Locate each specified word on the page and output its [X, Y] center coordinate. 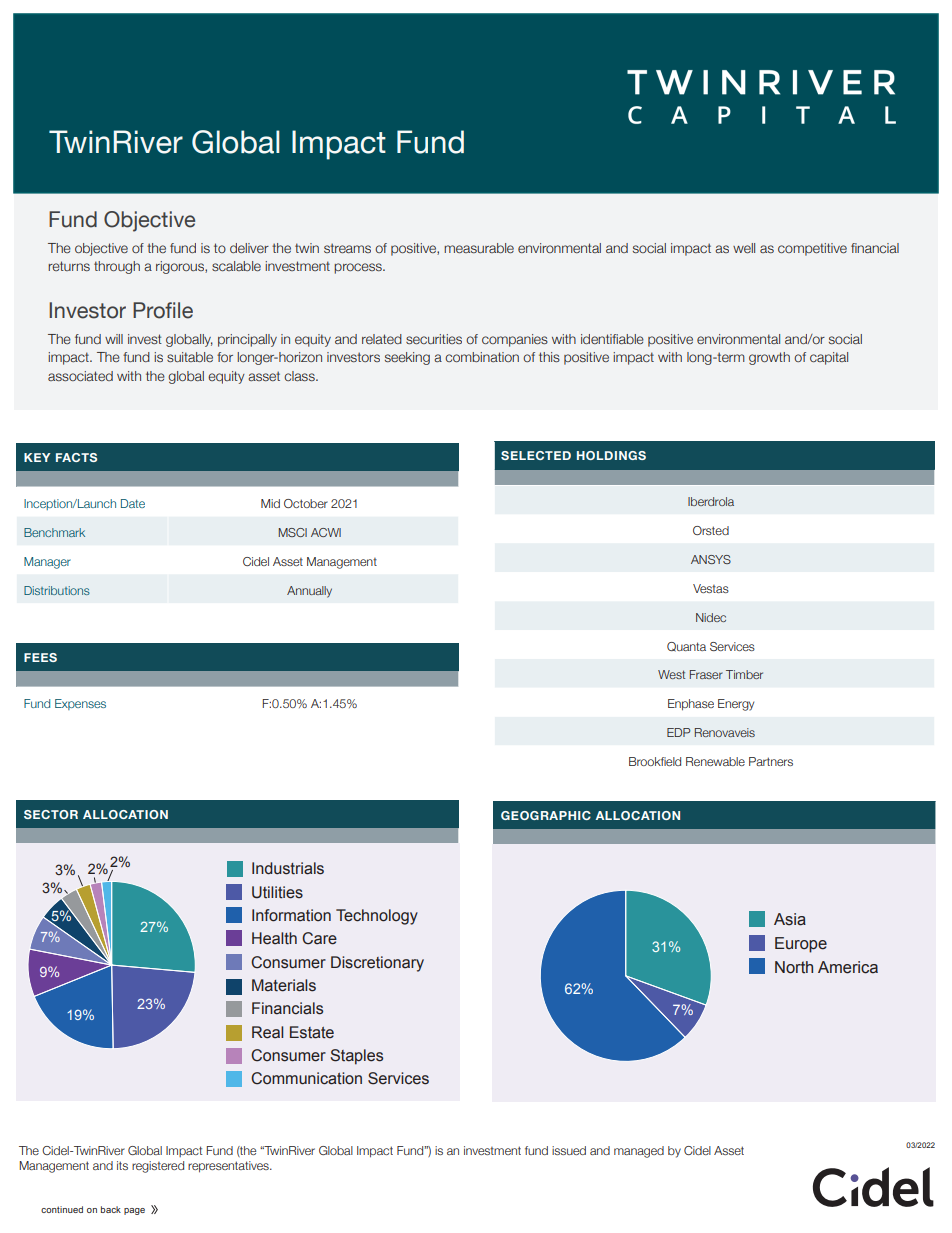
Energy [736, 705]
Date [133, 503]
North [794, 967]
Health [274, 938]
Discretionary [377, 964]
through [117, 267]
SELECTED [536, 455]
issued [569, 1150]
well [744, 248]
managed [639, 1152]
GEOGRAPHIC [546, 815]
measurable [479, 248]
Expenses [80, 704]
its [122, 1165]
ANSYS [711, 559]
